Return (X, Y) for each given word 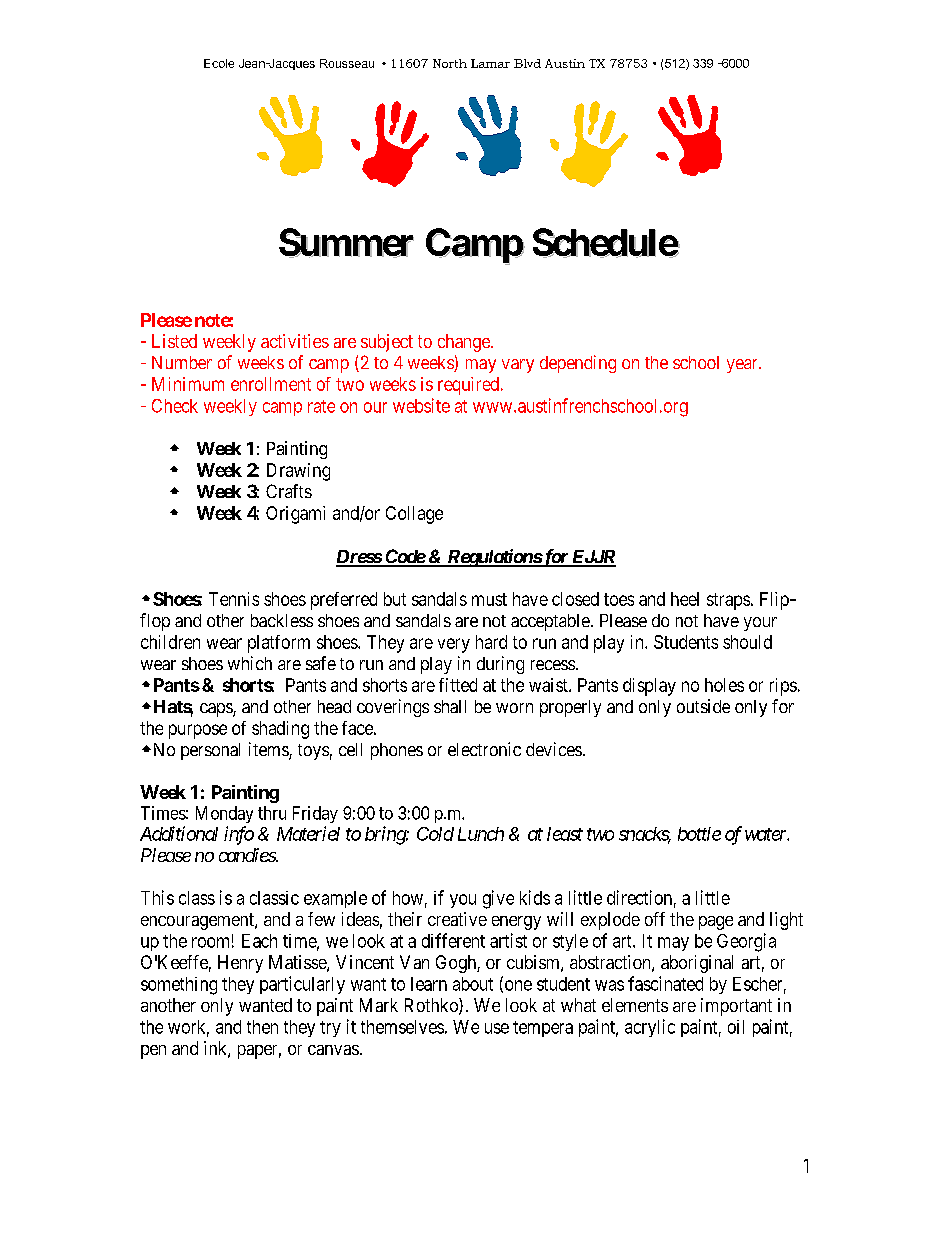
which (250, 663)
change (465, 343)
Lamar (490, 63)
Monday (224, 814)
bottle (699, 834)
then (262, 1027)
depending (578, 364)
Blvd (527, 63)
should (747, 642)
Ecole (219, 63)
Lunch (481, 834)
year (743, 366)
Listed (174, 341)
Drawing (298, 472)
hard (491, 642)
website (421, 405)
